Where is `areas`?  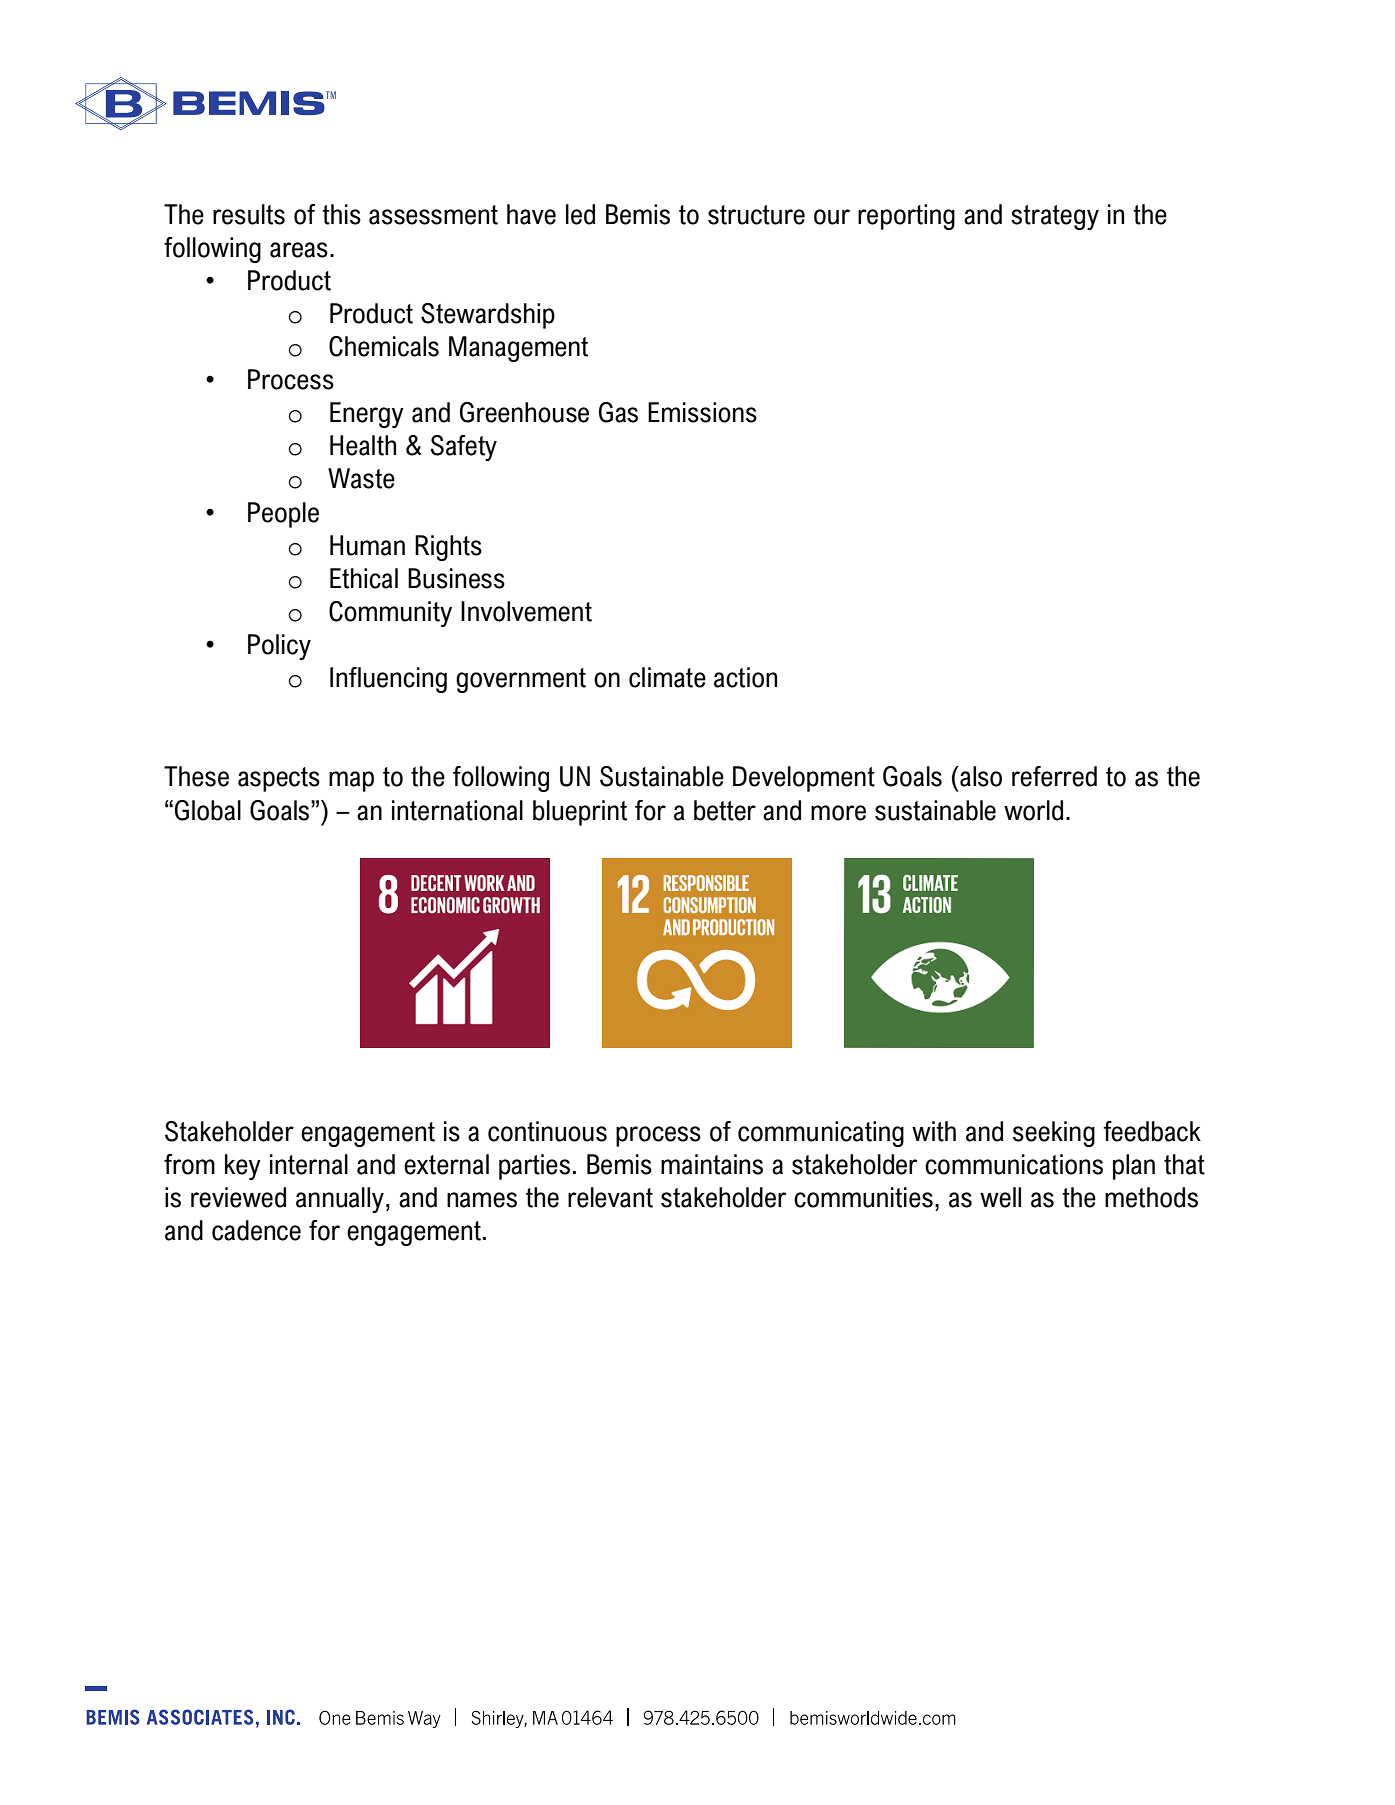
areas is located at coordinates (299, 250).
